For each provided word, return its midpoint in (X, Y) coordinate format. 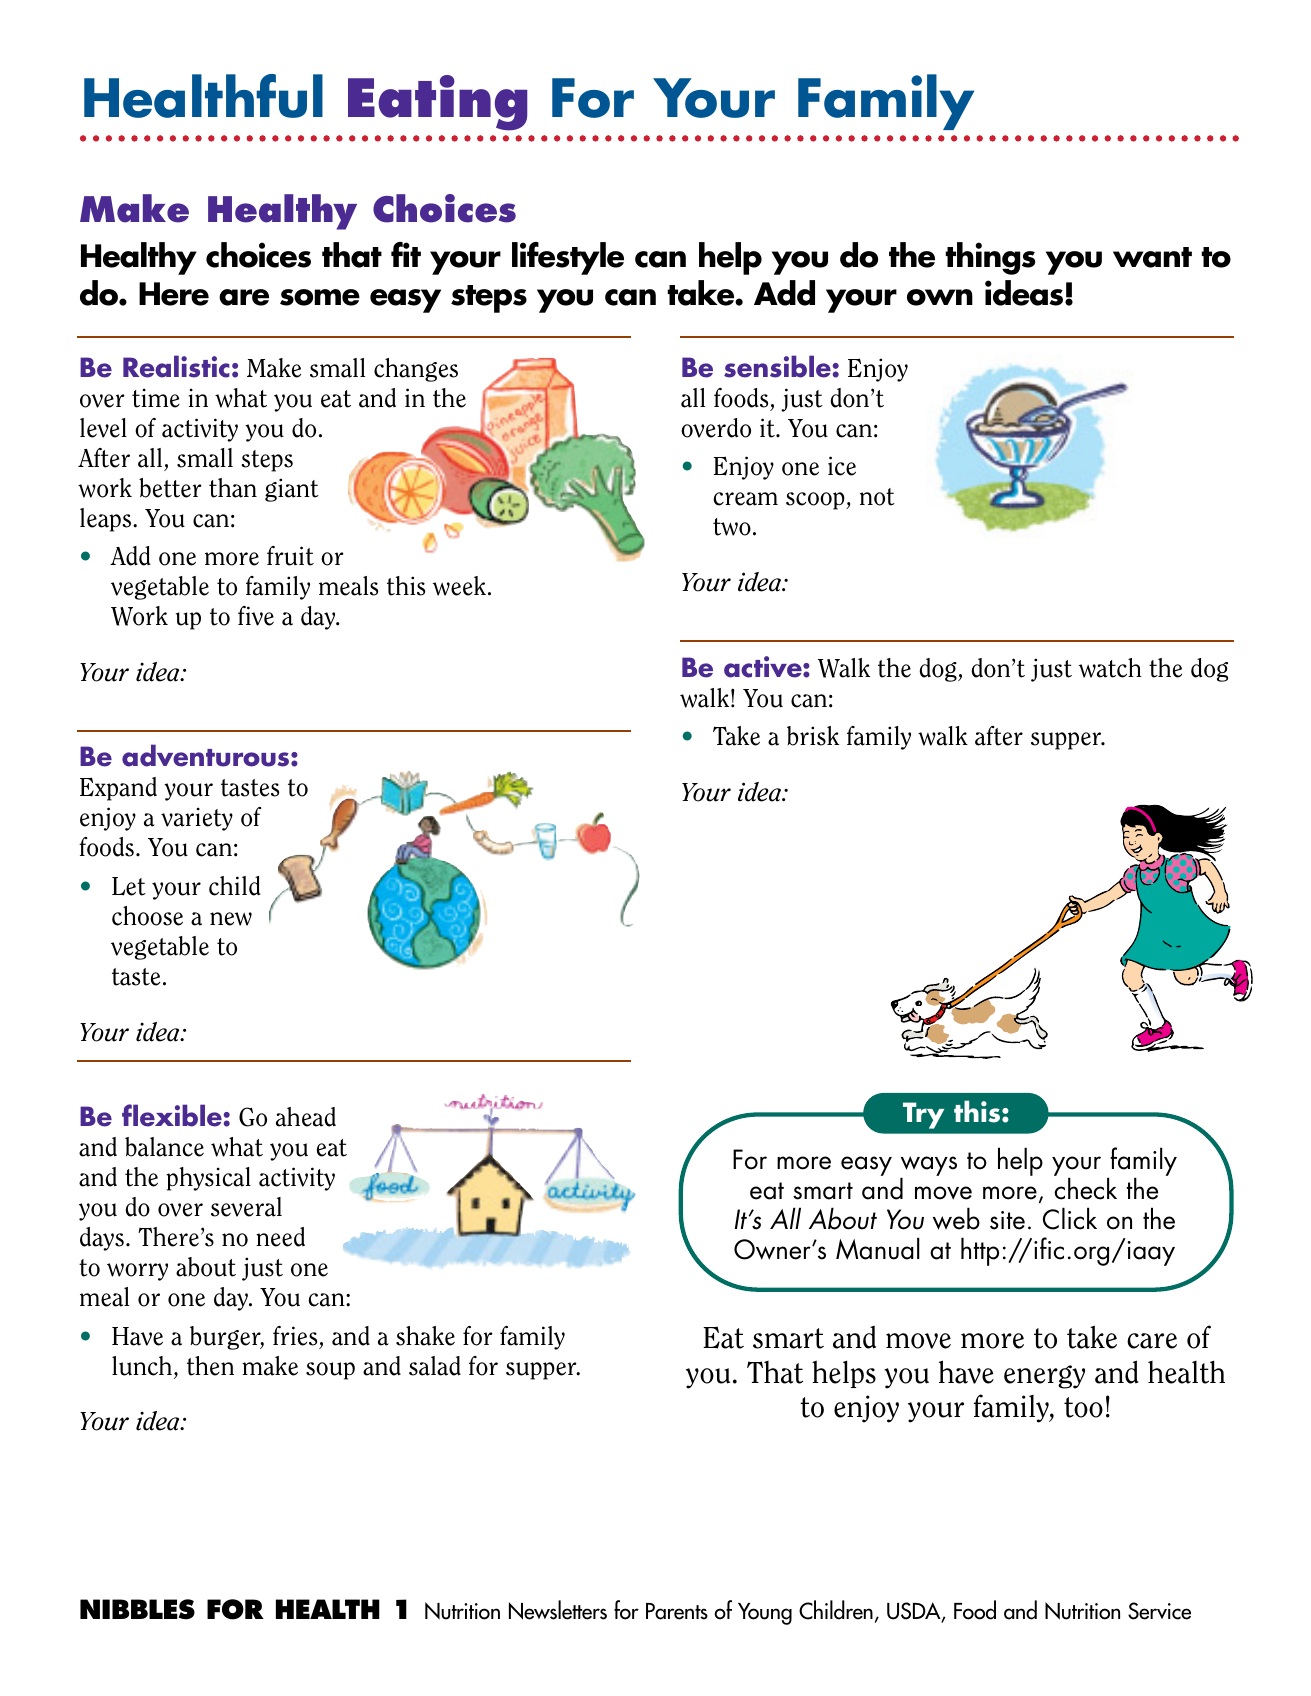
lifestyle (568, 258)
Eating (437, 103)
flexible (172, 1115)
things (990, 258)
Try (923, 1115)
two (732, 527)
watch (1110, 668)
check (1085, 1188)
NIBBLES (137, 1609)
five (256, 616)
